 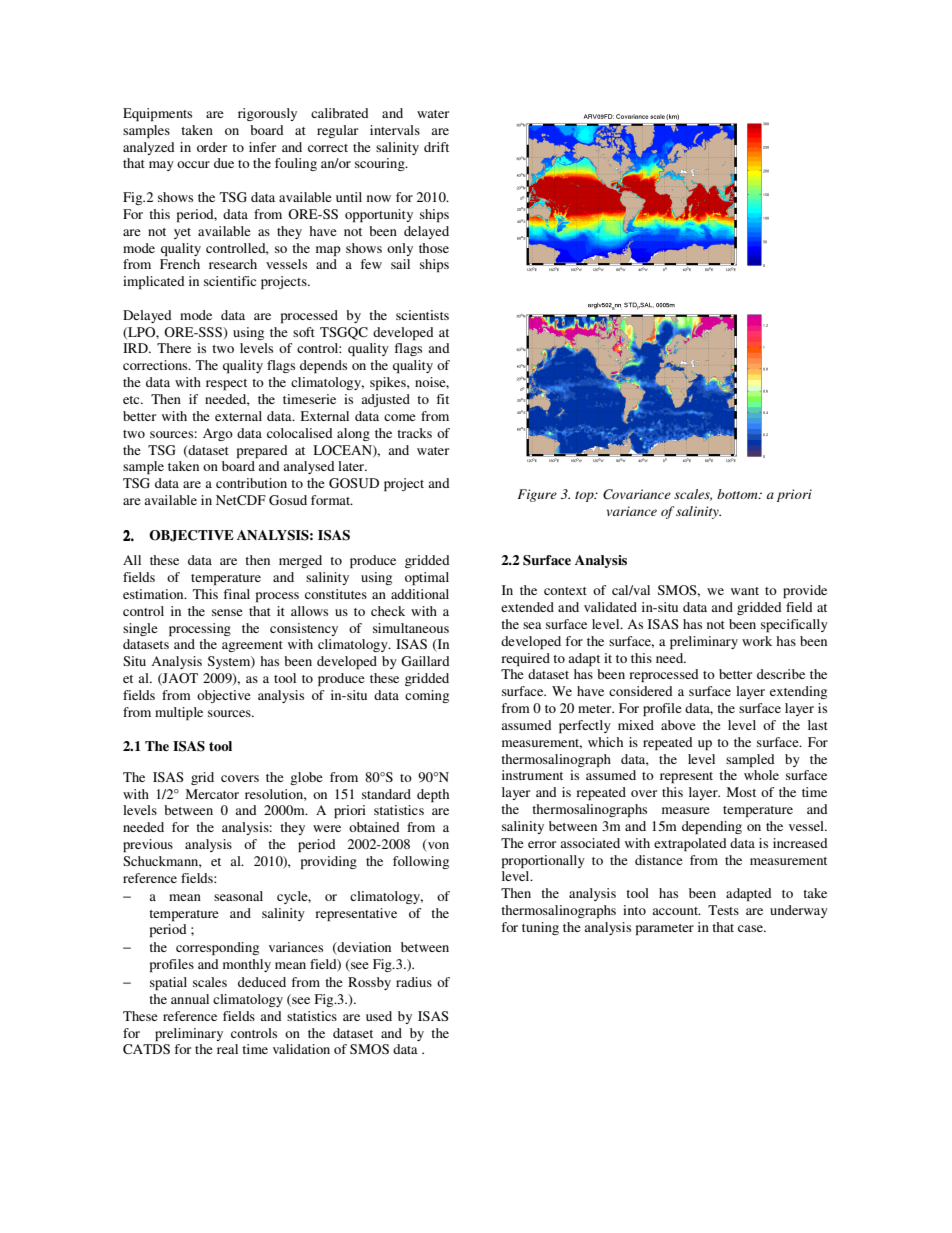 What do you see at coordinates (738, 494) in the screenshot?
I see `bottom` at bounding box center [738, 494].
